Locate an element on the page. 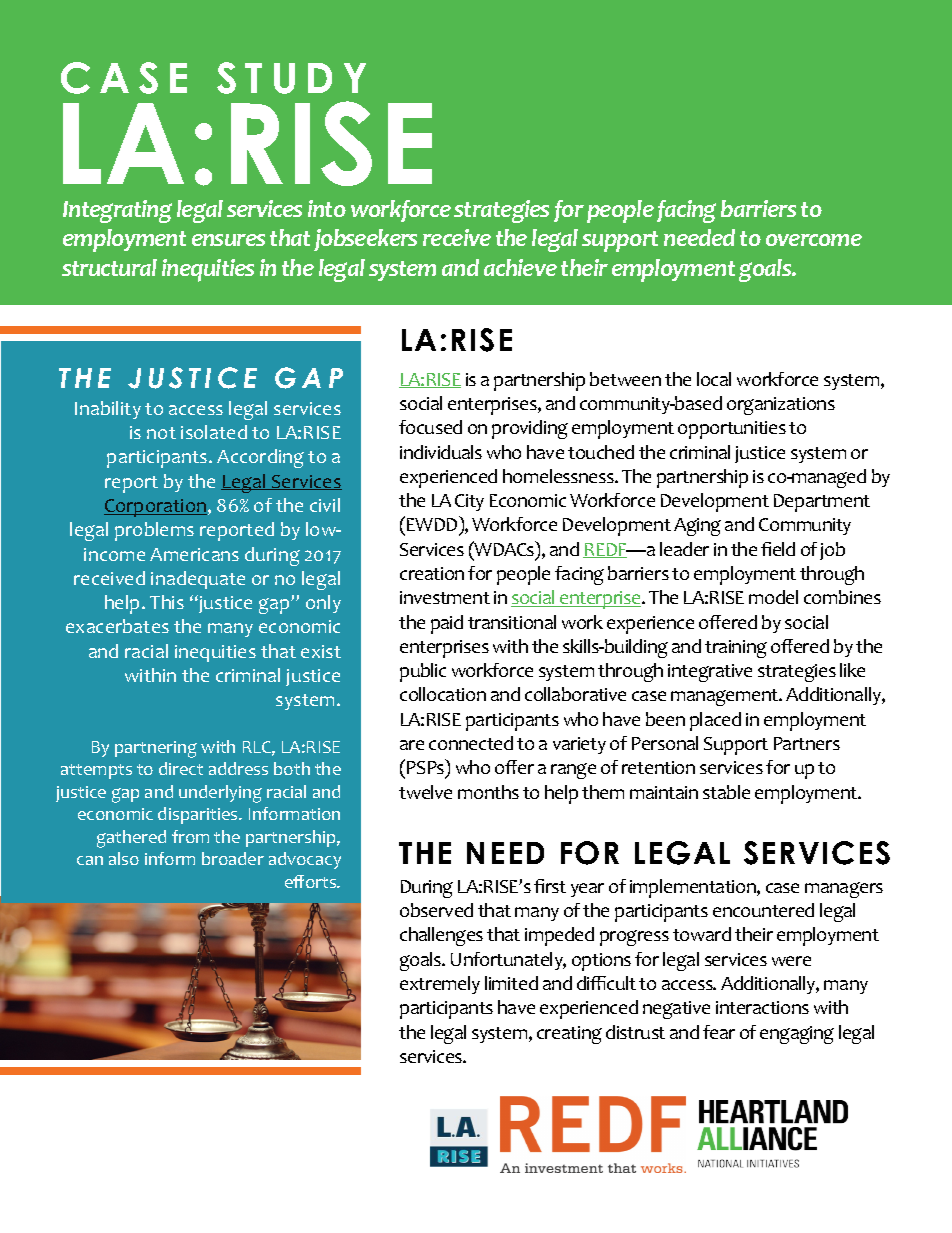 Image resolution: width=952 pixels, height=1233 pixels. local is located at coordinates (714, 379).
